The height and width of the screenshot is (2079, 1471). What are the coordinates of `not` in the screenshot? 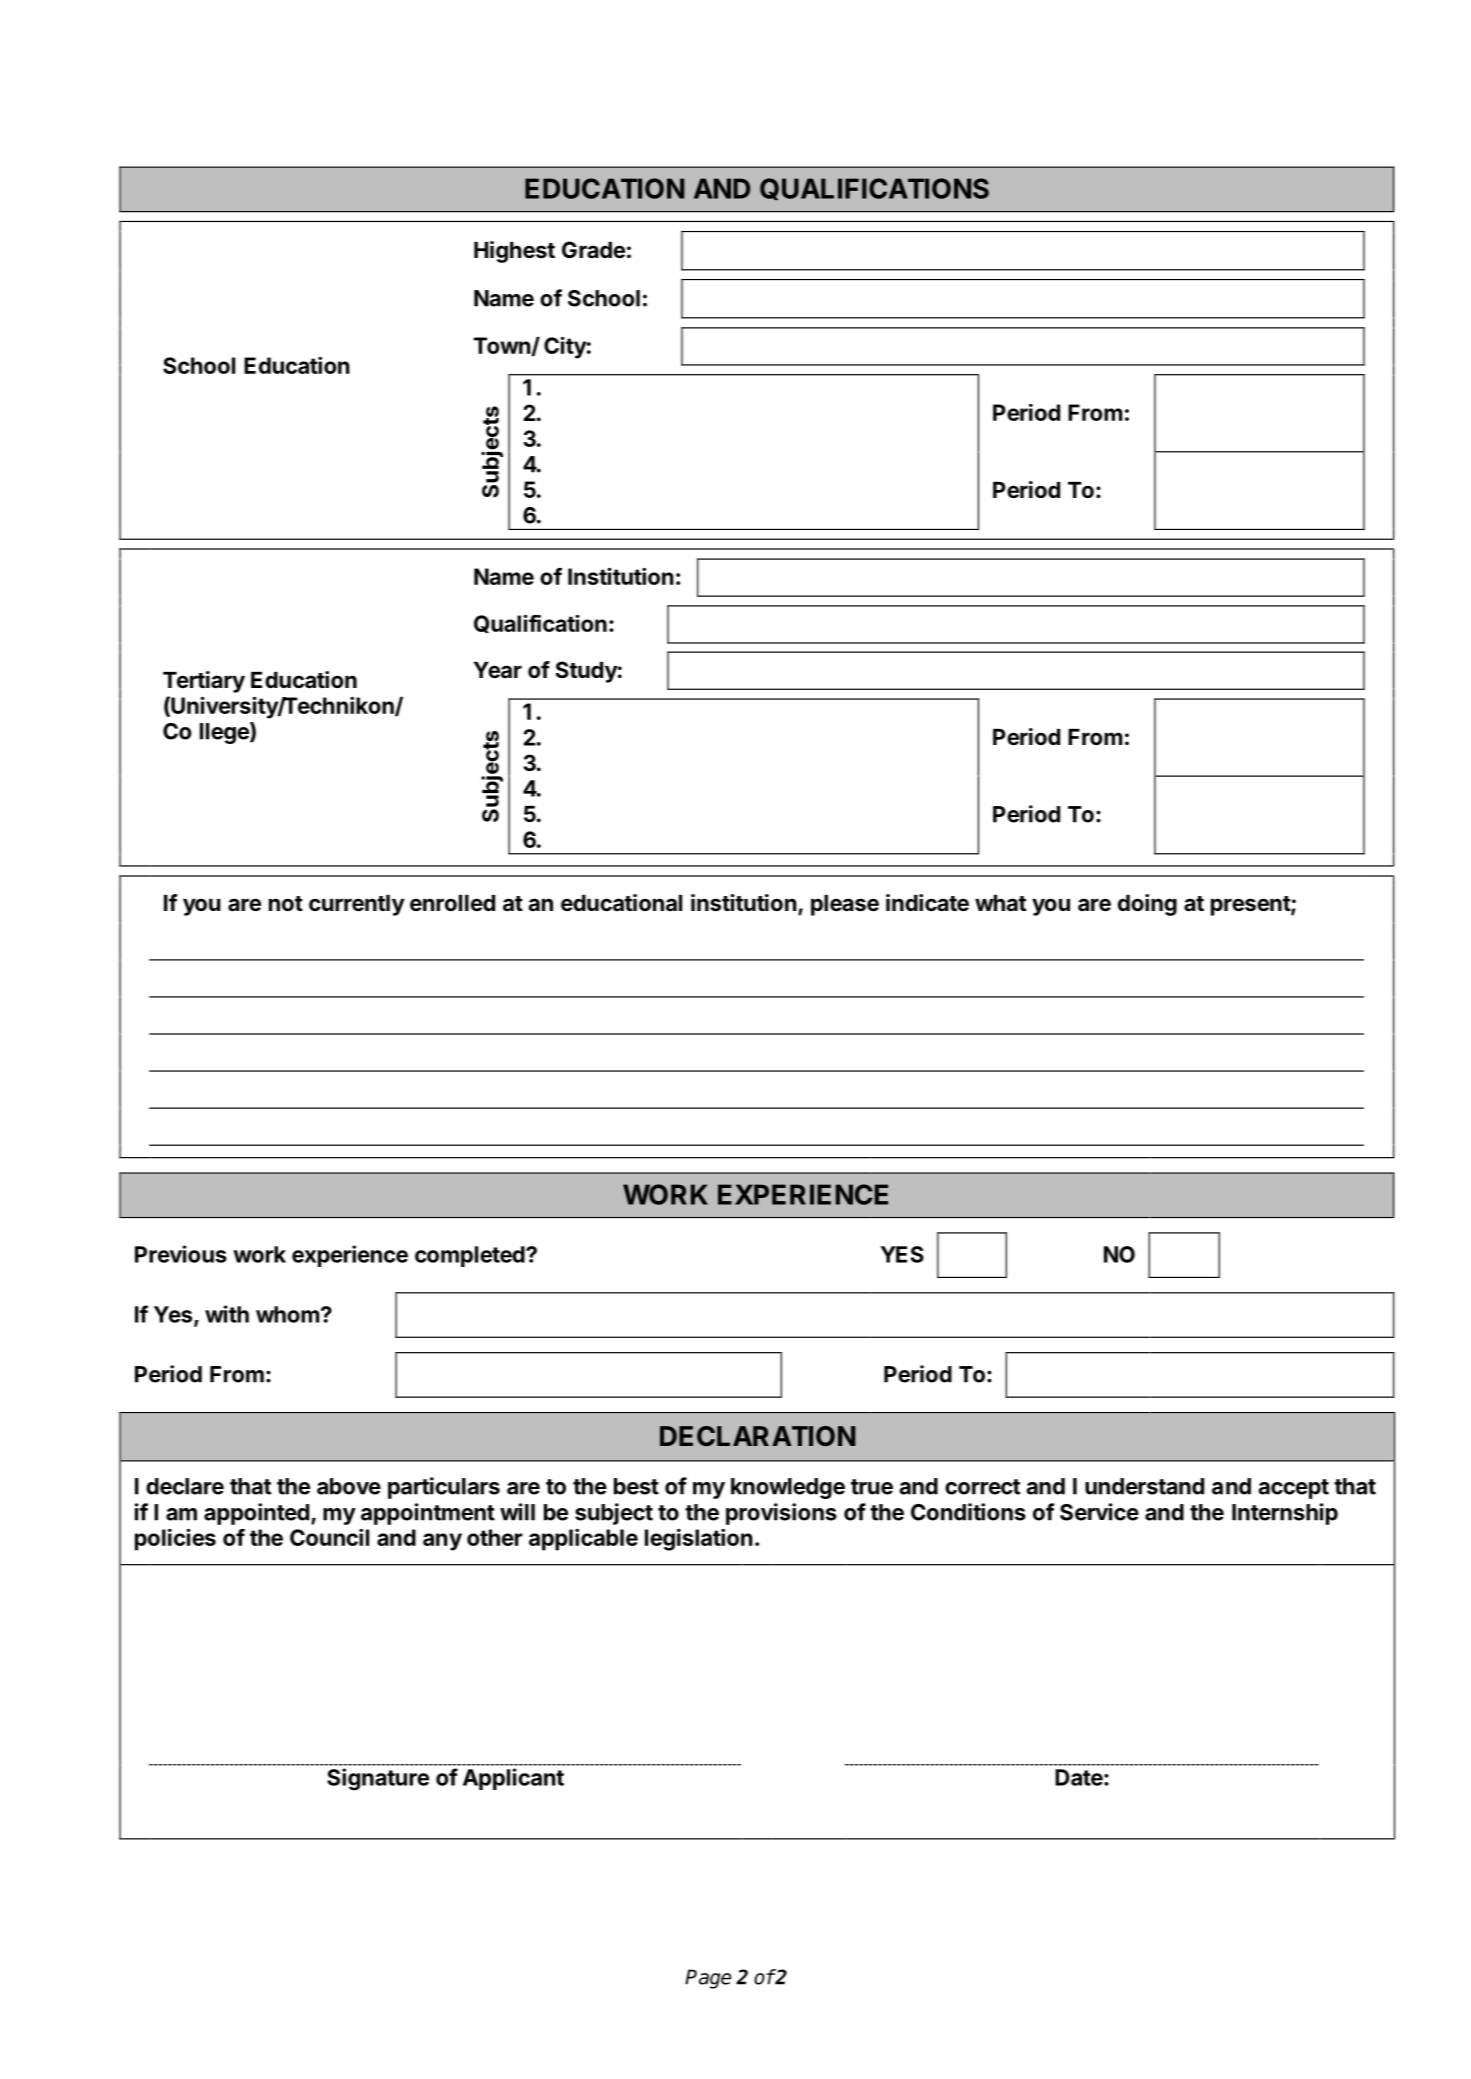 It's located at (286, 903).
